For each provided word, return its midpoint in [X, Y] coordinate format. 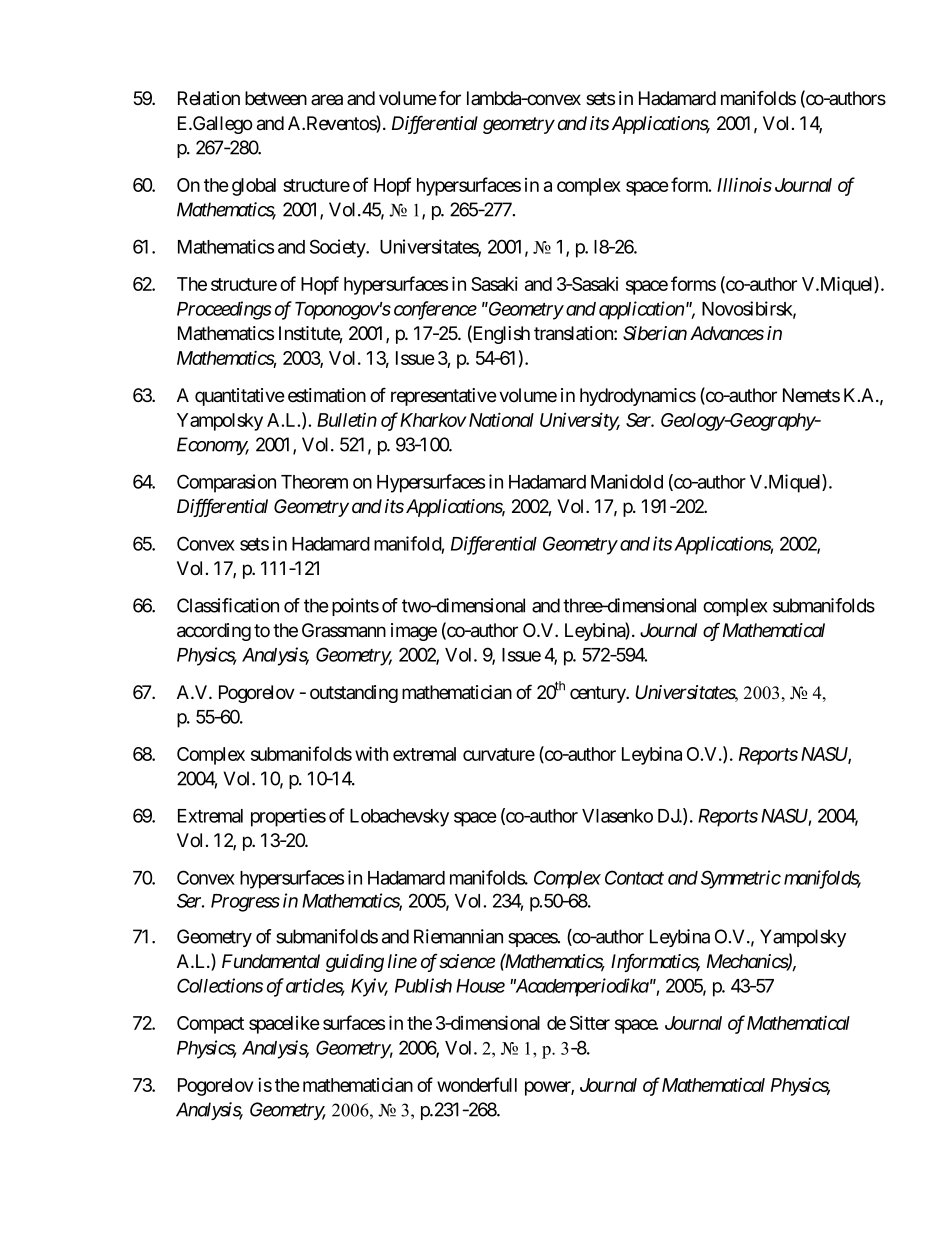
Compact [210, 1025]
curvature [499, 754]
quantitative [240, 397]
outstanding [354, 694]
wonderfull [477, 1084]
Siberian [655, 333]
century [599, 694]
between [276, 98]
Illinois [744, 185]
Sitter [590, 1022]
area [327, 100]
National [500, 419]
